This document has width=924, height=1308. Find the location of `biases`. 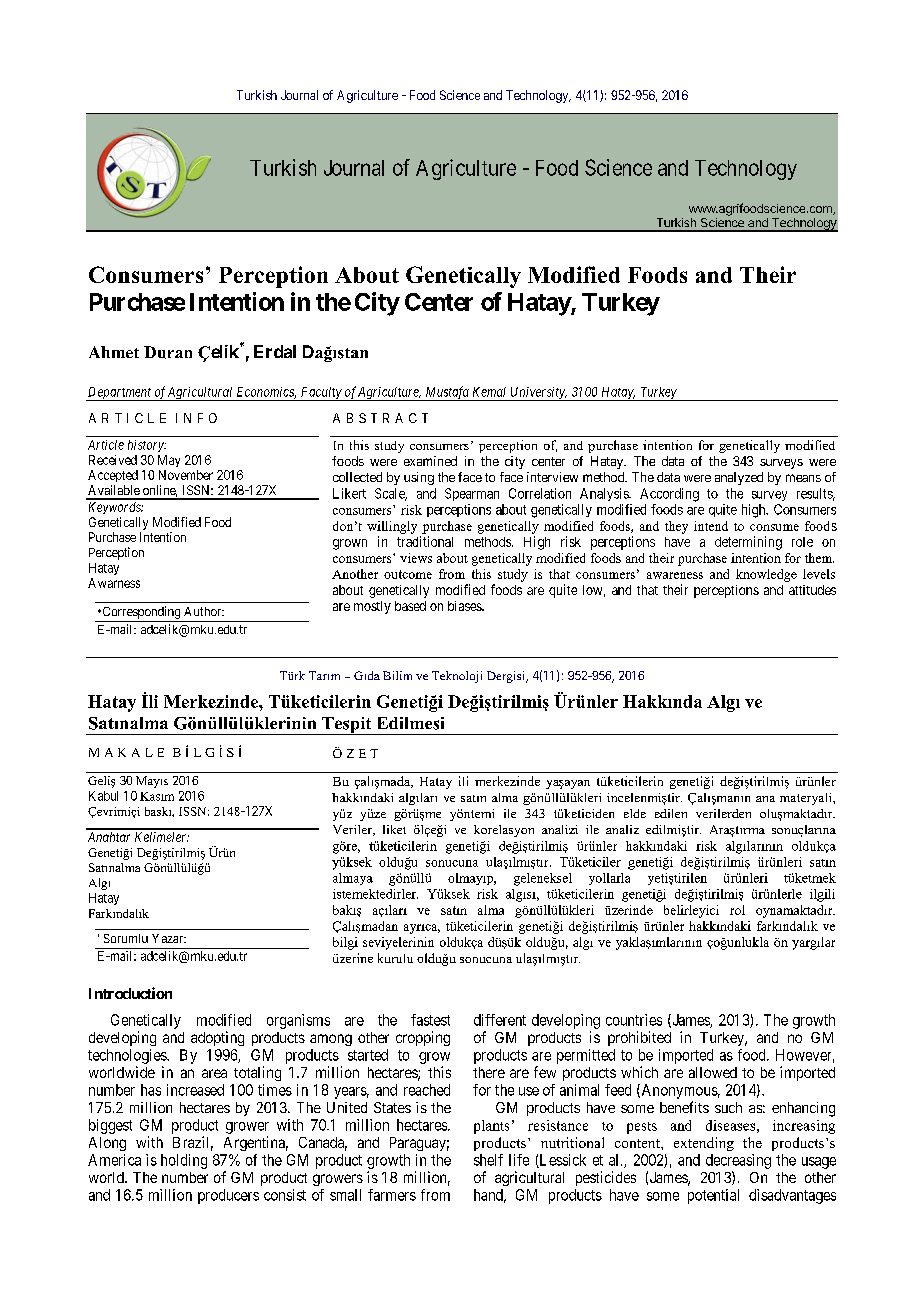

biases is located at coordinates (465, 606).
